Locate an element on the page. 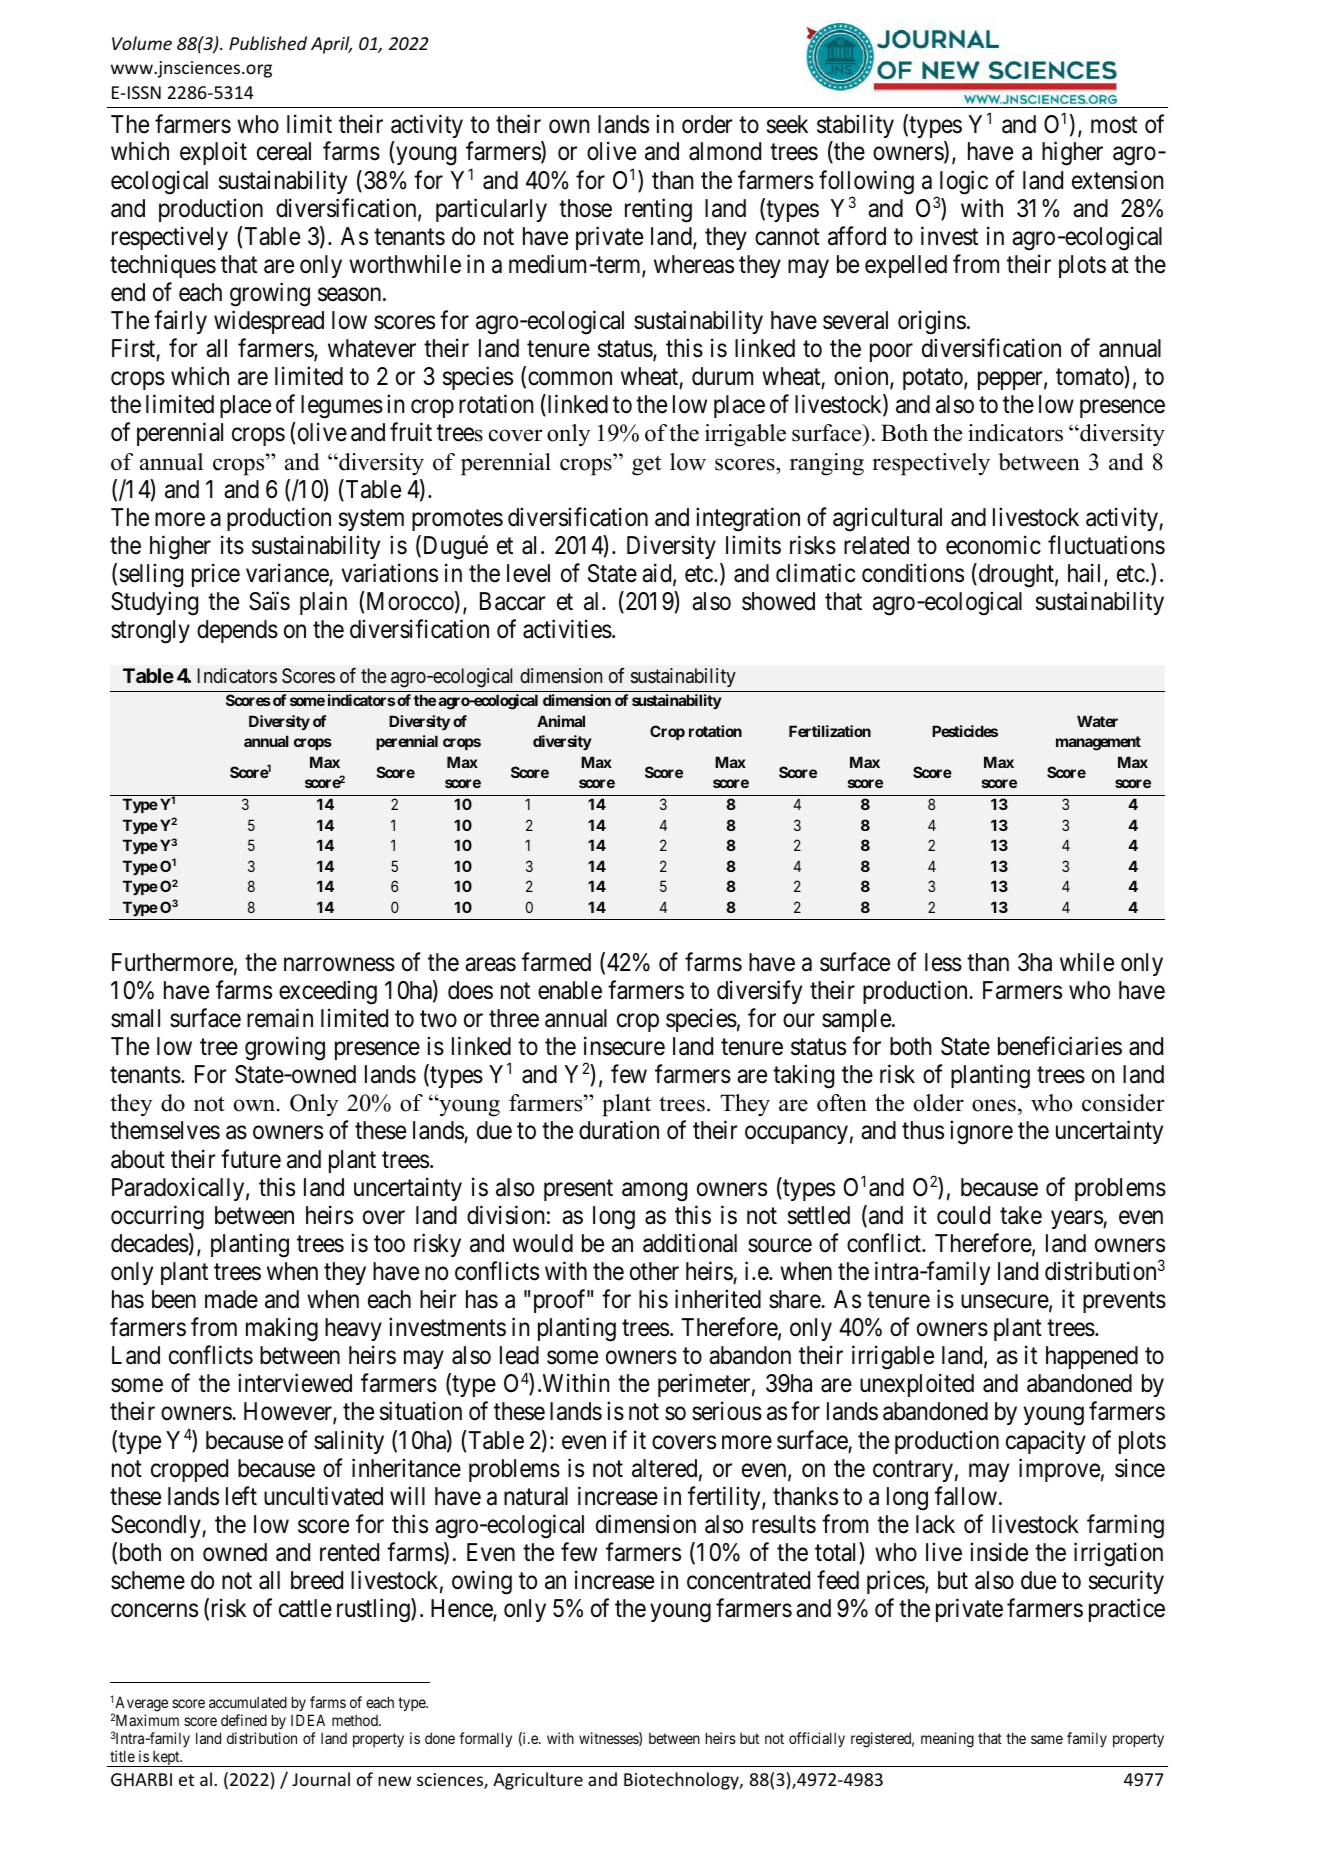 This page has height=1870, width=1322. Published is located at coordinates (268, 43).
